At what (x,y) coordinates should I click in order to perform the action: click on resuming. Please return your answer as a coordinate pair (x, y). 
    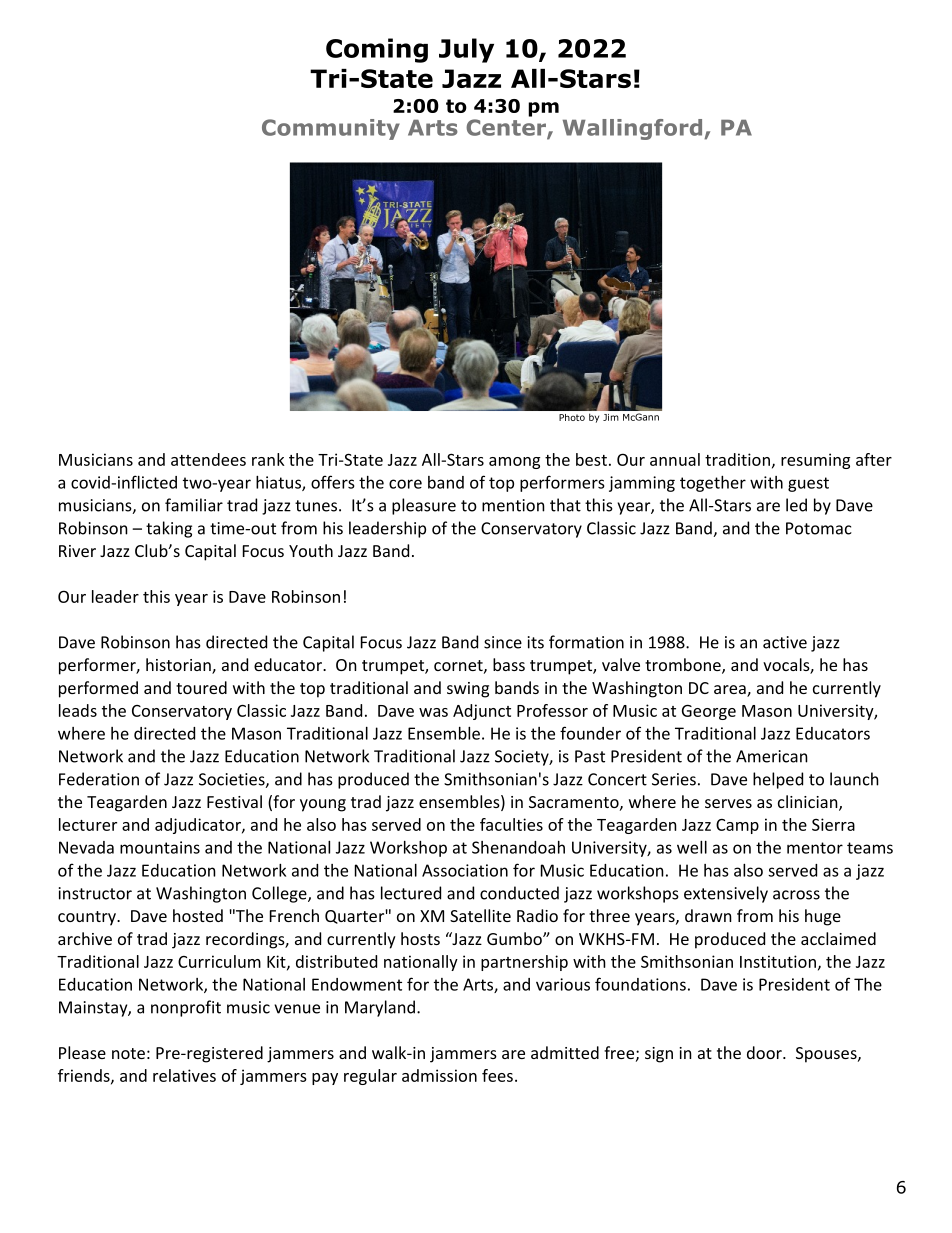
    Looking at the image, I should click on (815, 461).
